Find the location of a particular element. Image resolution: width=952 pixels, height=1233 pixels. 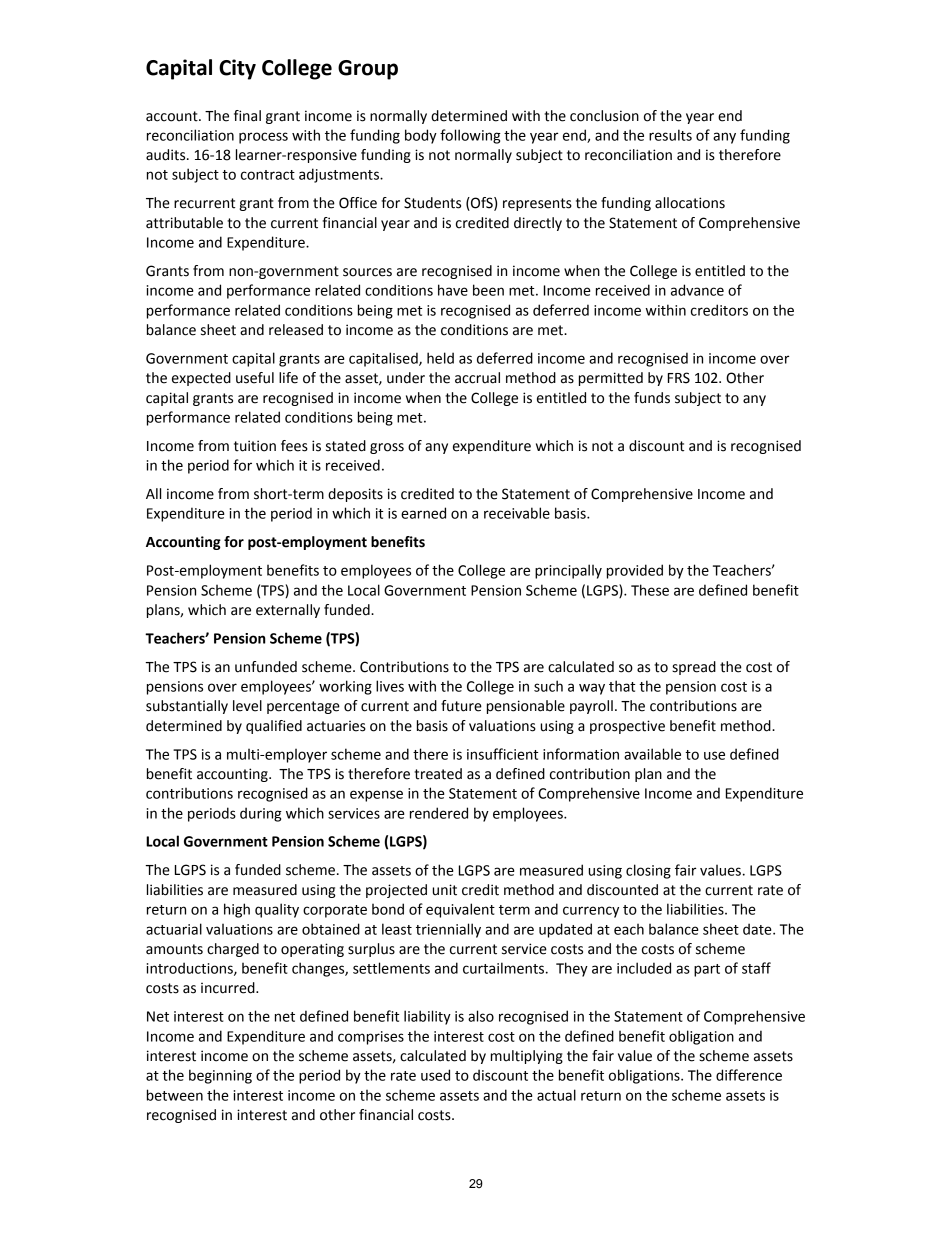

following is located at coordinates (470, 136).
